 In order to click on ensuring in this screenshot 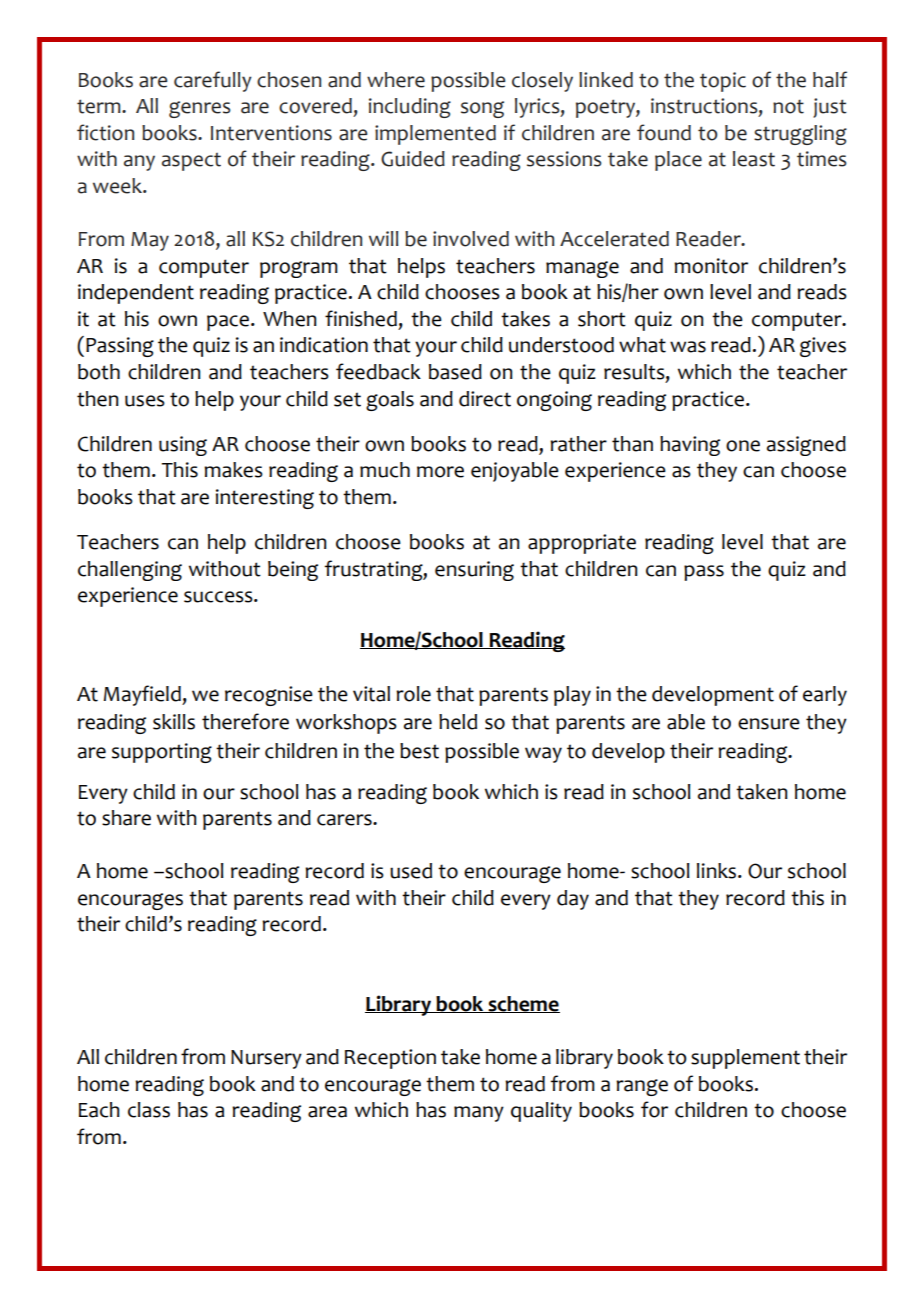, I will do `click(474, 571)`.
